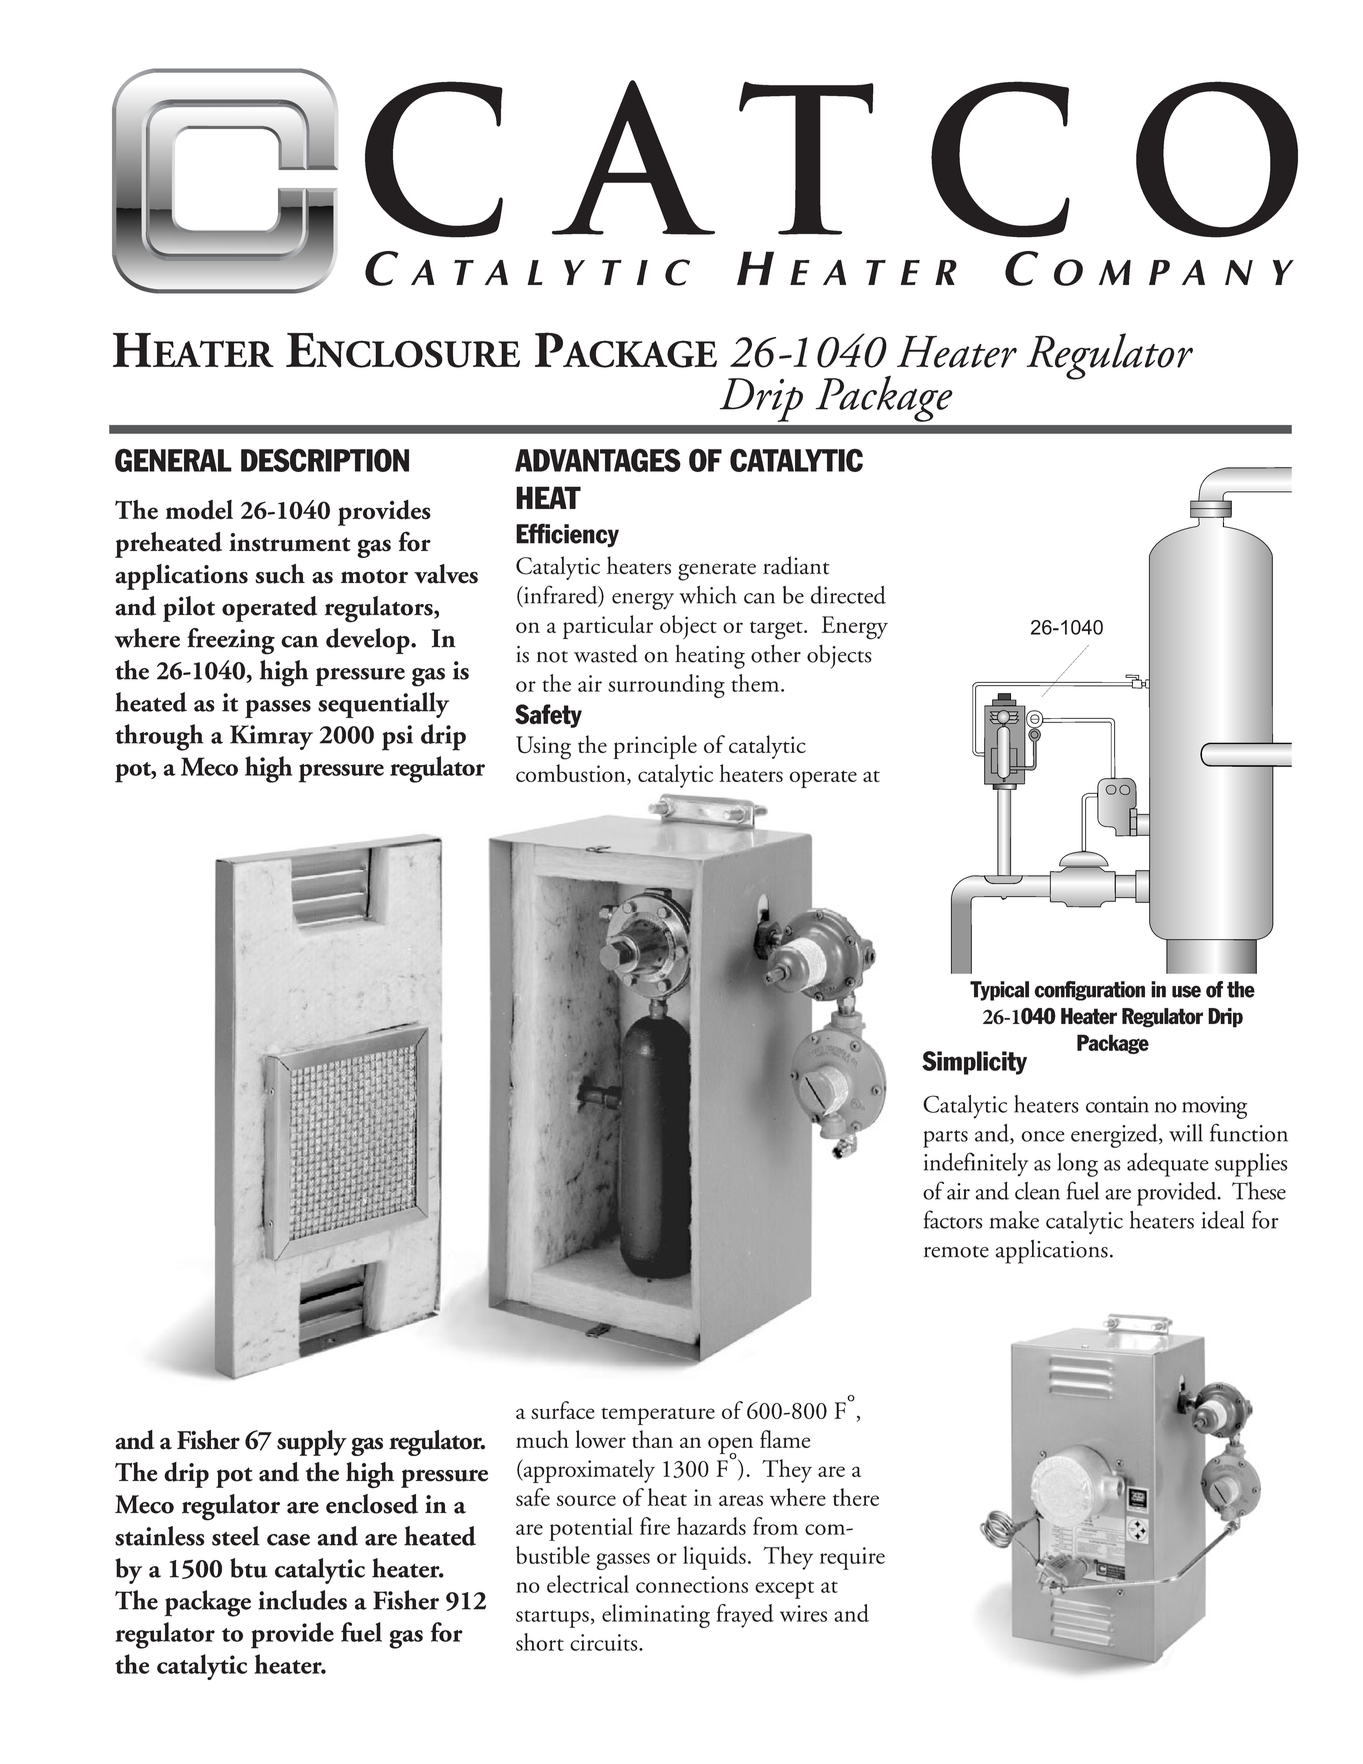 The image size is (1363, 1764). Describe the element at coordinates (1089, 991) in the screenshot. I see `configuration` at that location.
